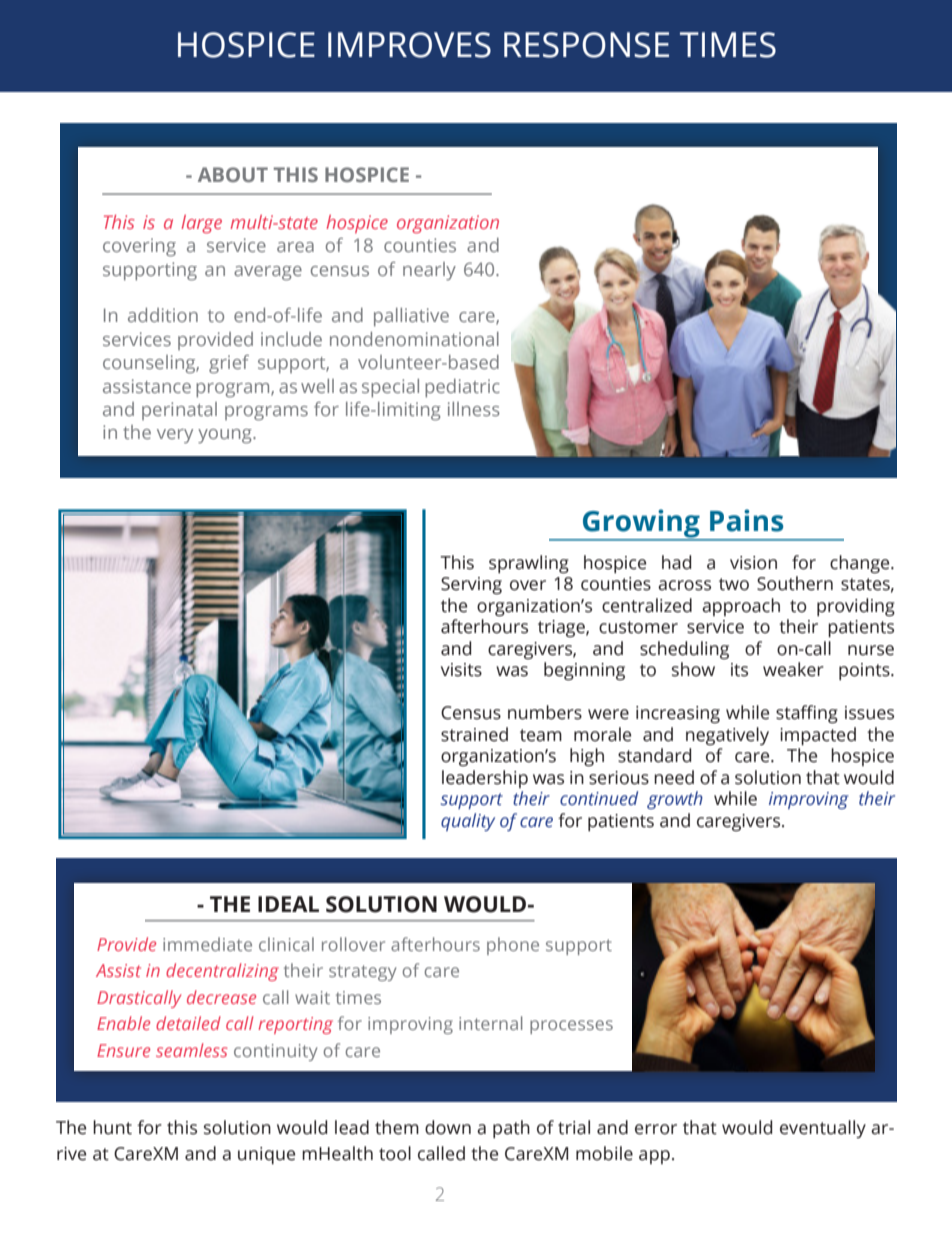 This page has width=952, height=1233. What do you see at coordinates (586, 45) in the page?
I see `RESPONSE` at bounding box center [586, 45].
